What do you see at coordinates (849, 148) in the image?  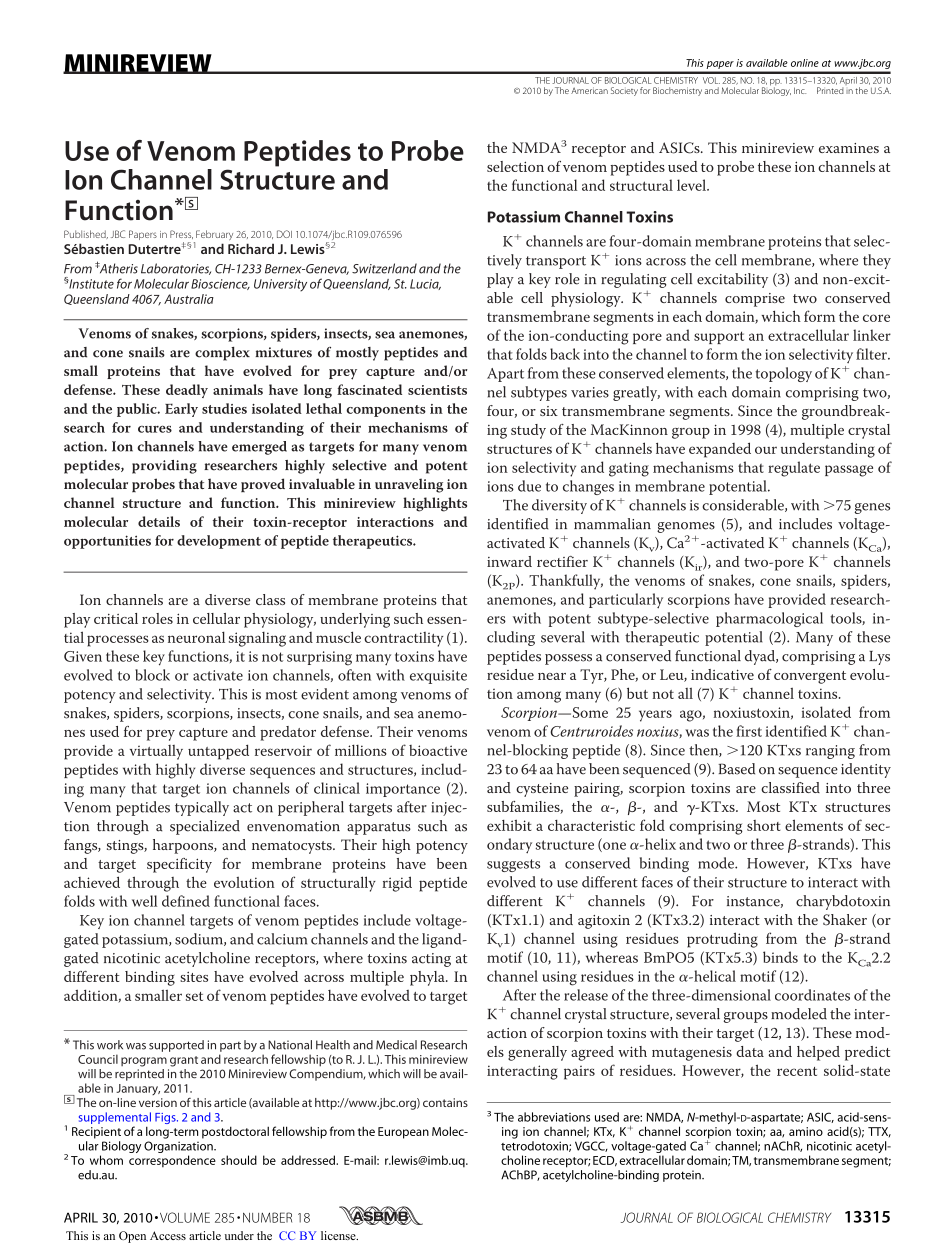 I see `examines` at bounding box center [849, 148].
